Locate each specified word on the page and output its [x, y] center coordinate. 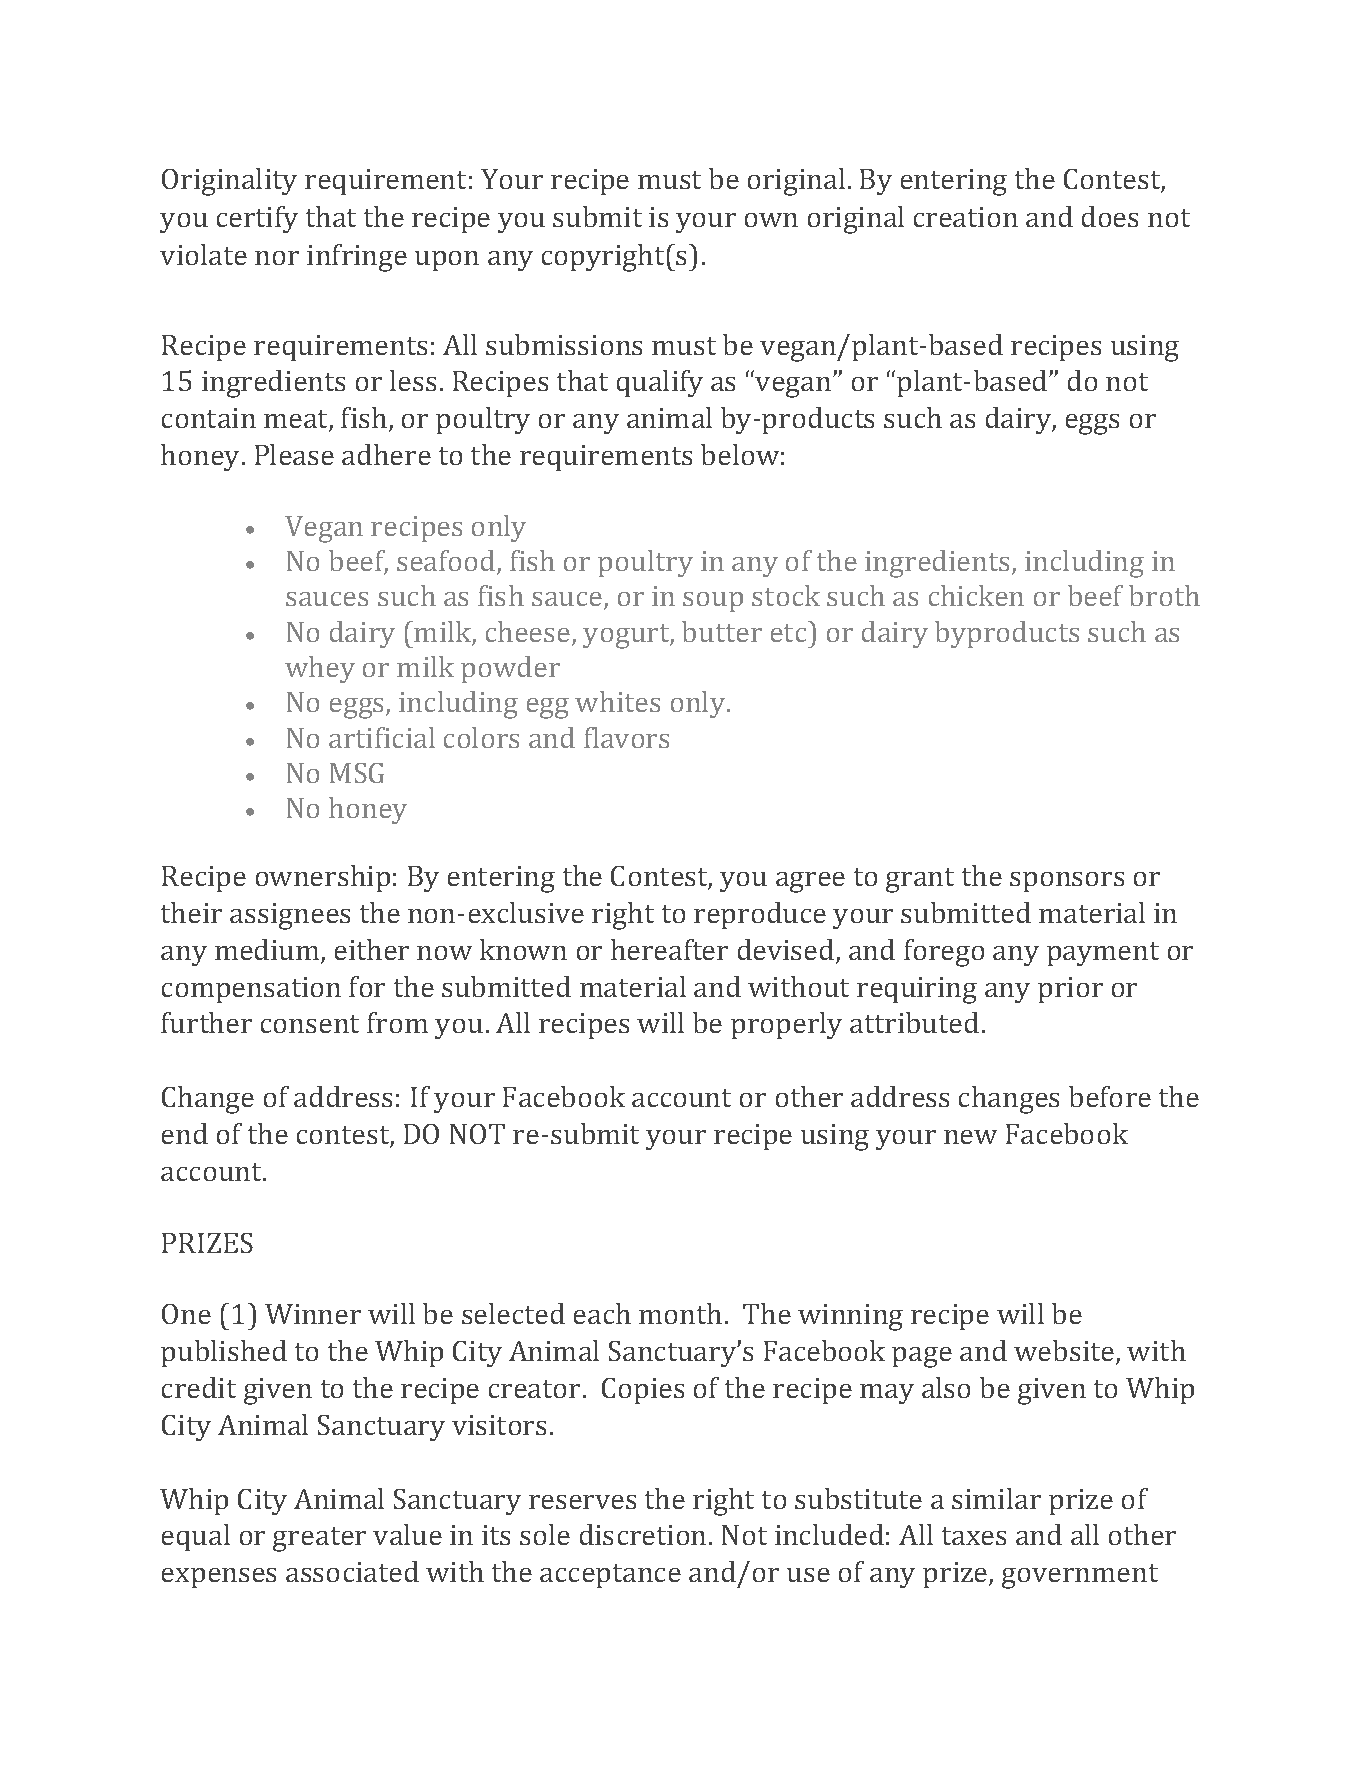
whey [320, 669]
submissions [564, 344]
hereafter [669, 949]
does [1110, 216]
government [1080, 1576]
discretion [643, 1534]
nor [277, 258]
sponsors [1067, 882]
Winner [313, 1314]
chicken [976, 595]
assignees [290, 916]
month [680, 1313]
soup [713, 602]
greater [319, 1539]
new [970, 1137]
